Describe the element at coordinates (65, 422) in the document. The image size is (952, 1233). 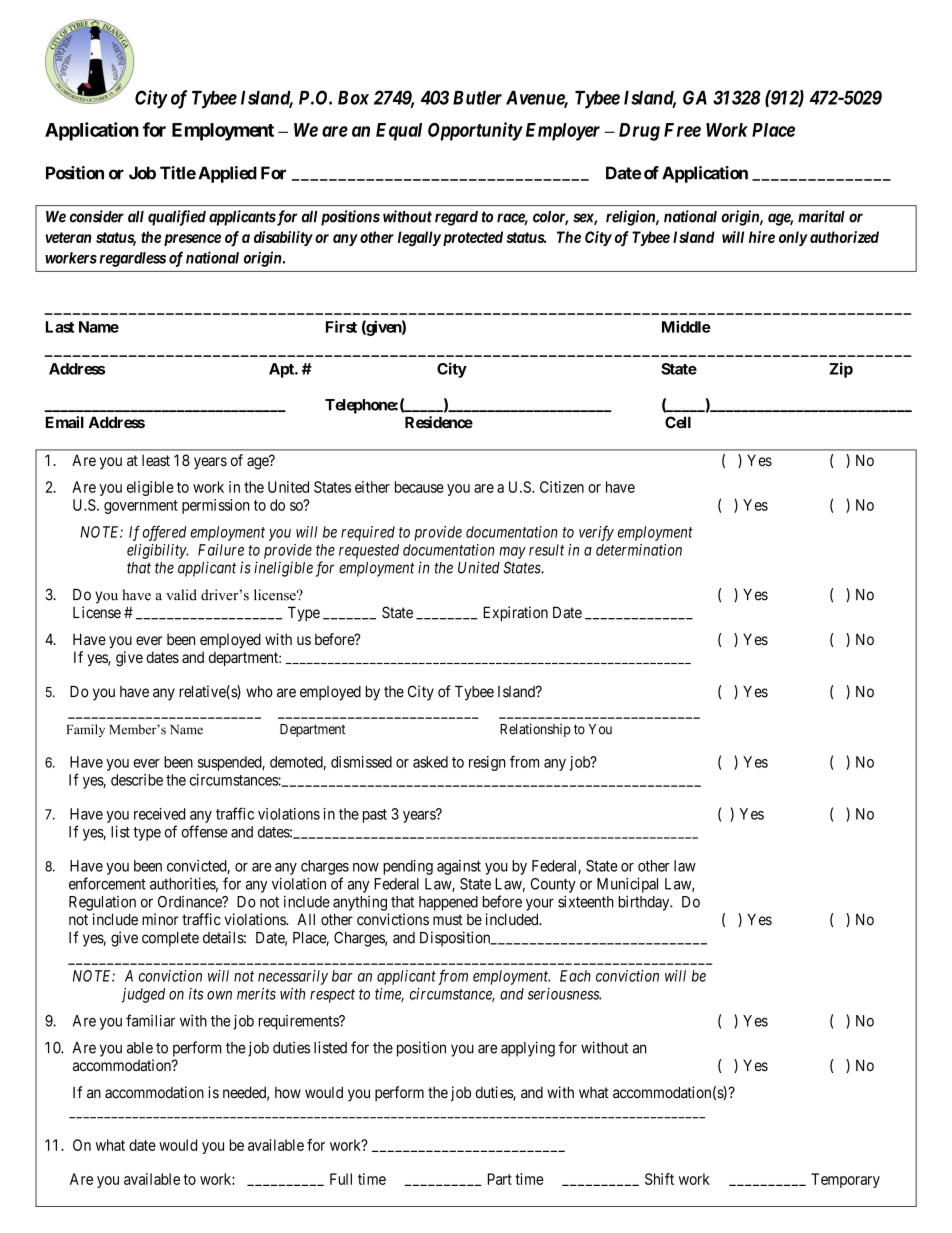
I see `Email` at that location.
